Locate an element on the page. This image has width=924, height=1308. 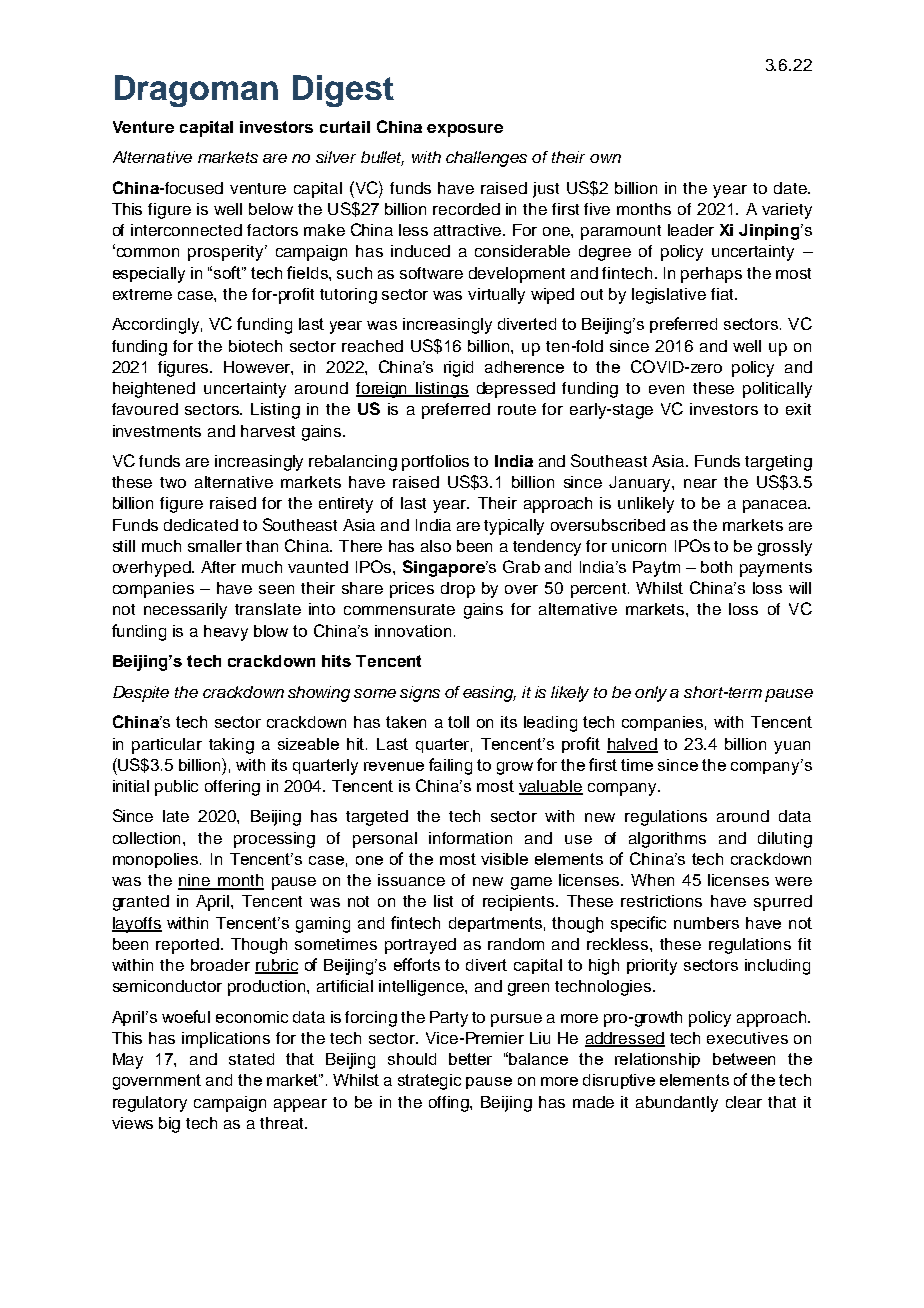
drop is located at coordinates (458, 590).
